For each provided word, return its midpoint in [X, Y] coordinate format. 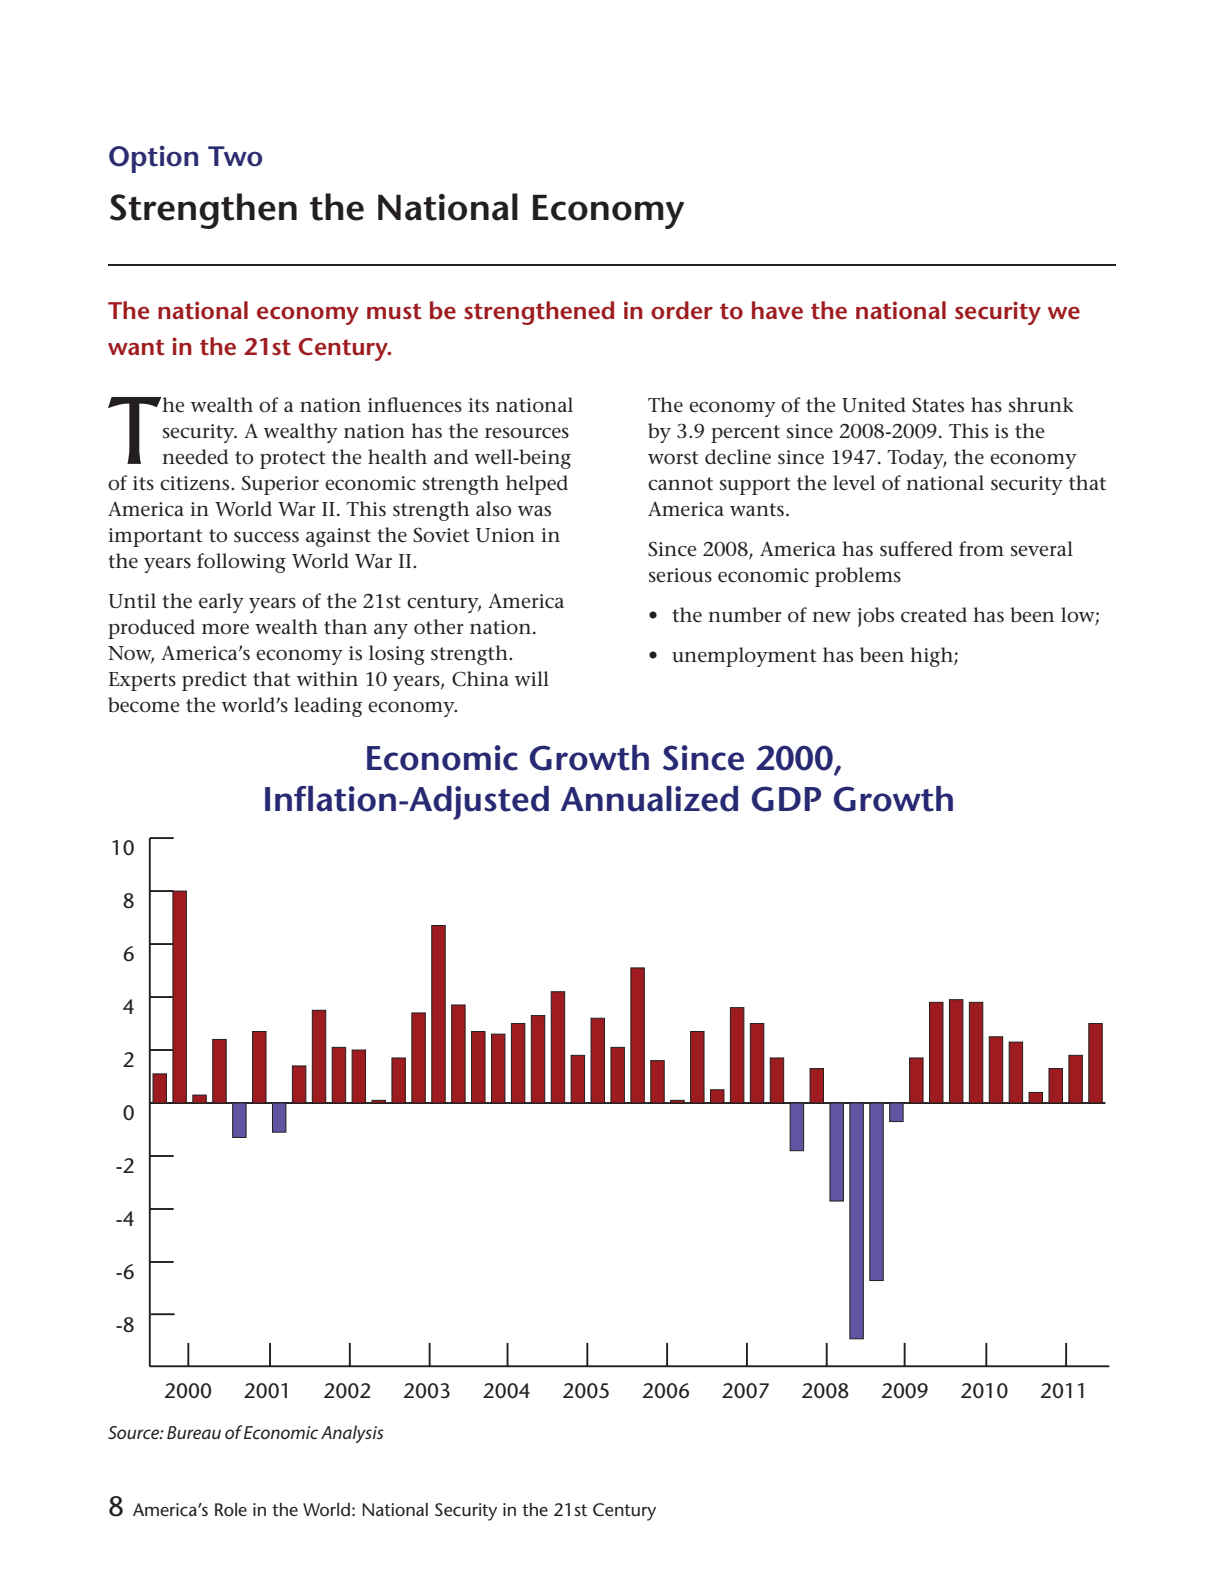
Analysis [352, 1434]
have [777, 310]
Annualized [649, 799]
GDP [786, 799]
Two [235, 156]
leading [328, 707]
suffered [916, 549]
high [932, 657]
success [266, 537]
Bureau [194, 1432]
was [534, 511]
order [682, 310]
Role [231, 1509]
